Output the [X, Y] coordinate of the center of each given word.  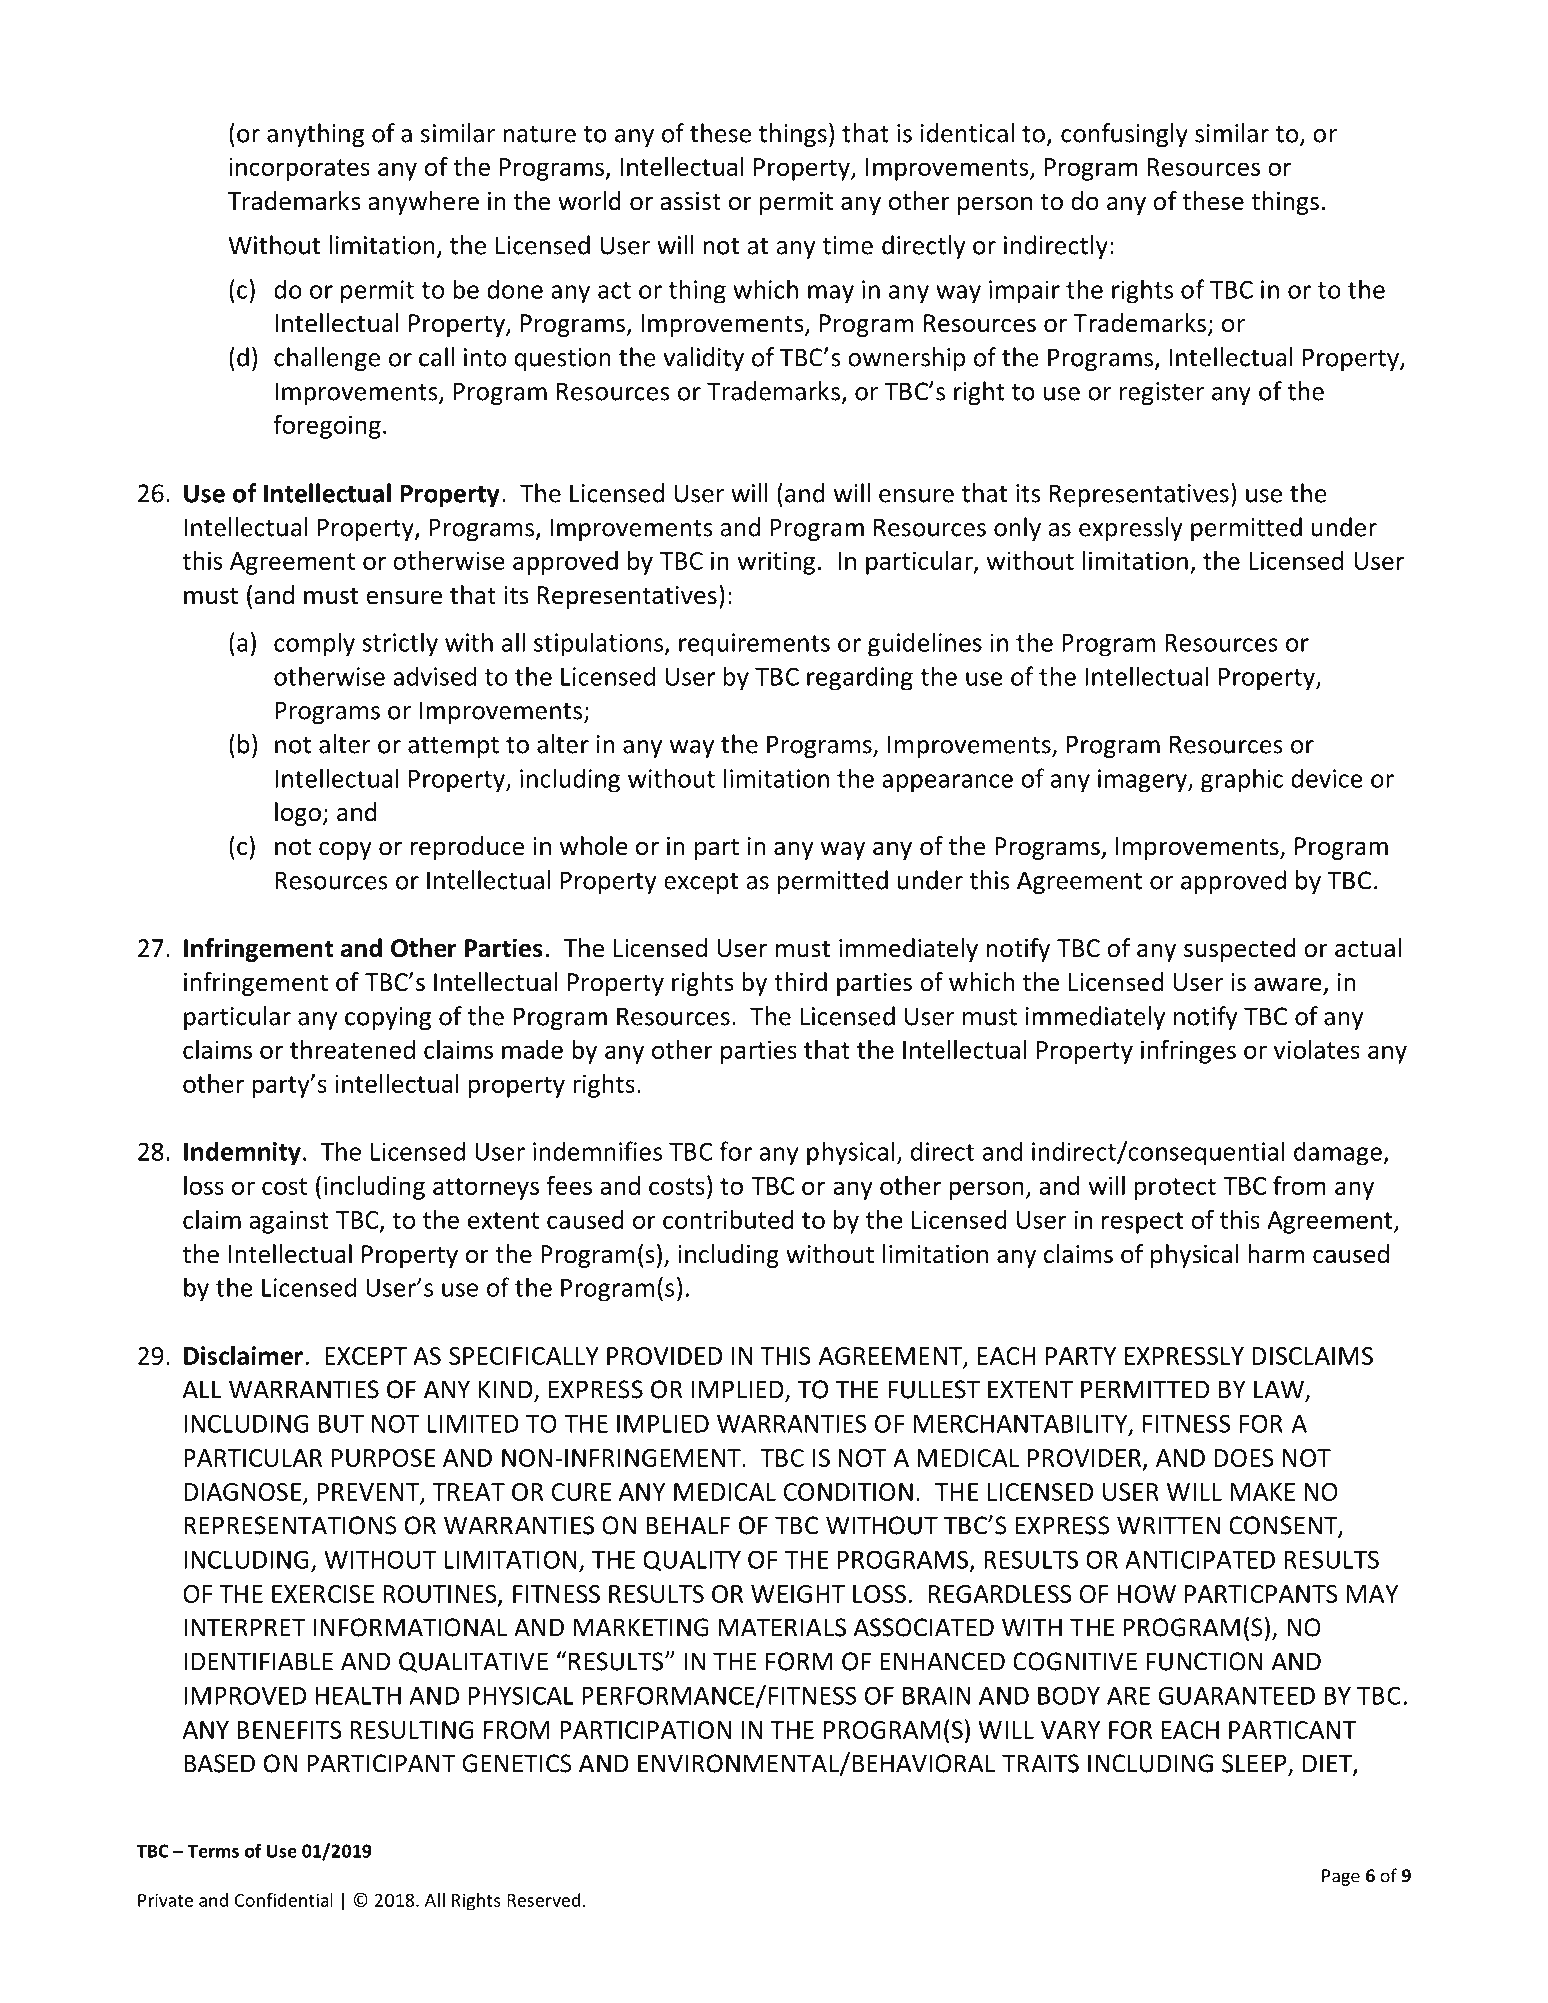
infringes [1188, 1051]
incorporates [299, 169]
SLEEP [1255, 1764]
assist [690, 201]
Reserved [543, 1900]
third [800, 982]
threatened [352, 1049]
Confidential [284, 1900]
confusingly [1124, 135]
